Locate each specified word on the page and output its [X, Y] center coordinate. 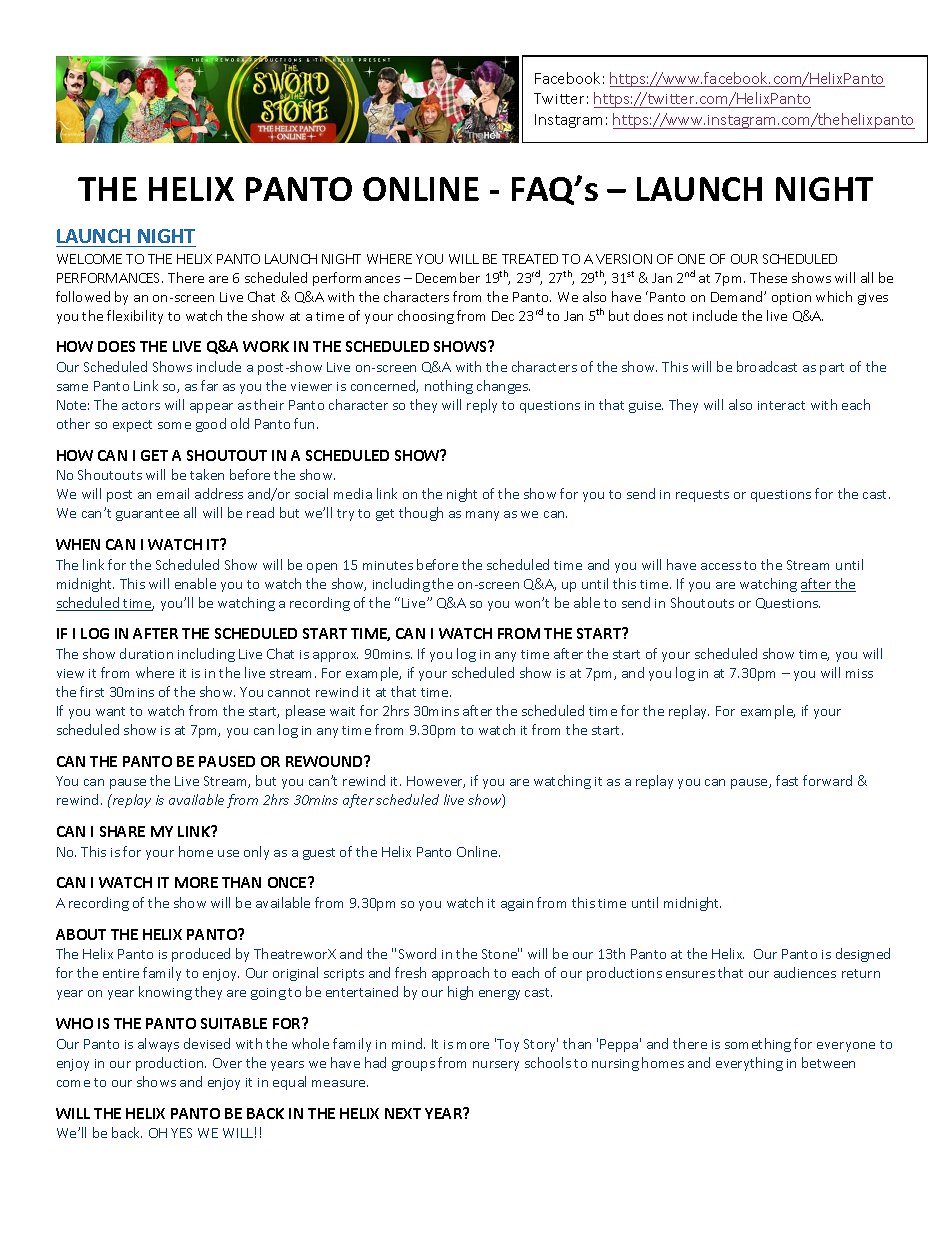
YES [181, 1133]
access [721, 566]
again [517, 905]
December [448, 277]
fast [787, 780]
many [482, 516]
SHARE [122, 831]
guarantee [147, 515]
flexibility [135, 317]
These [768, 277]
